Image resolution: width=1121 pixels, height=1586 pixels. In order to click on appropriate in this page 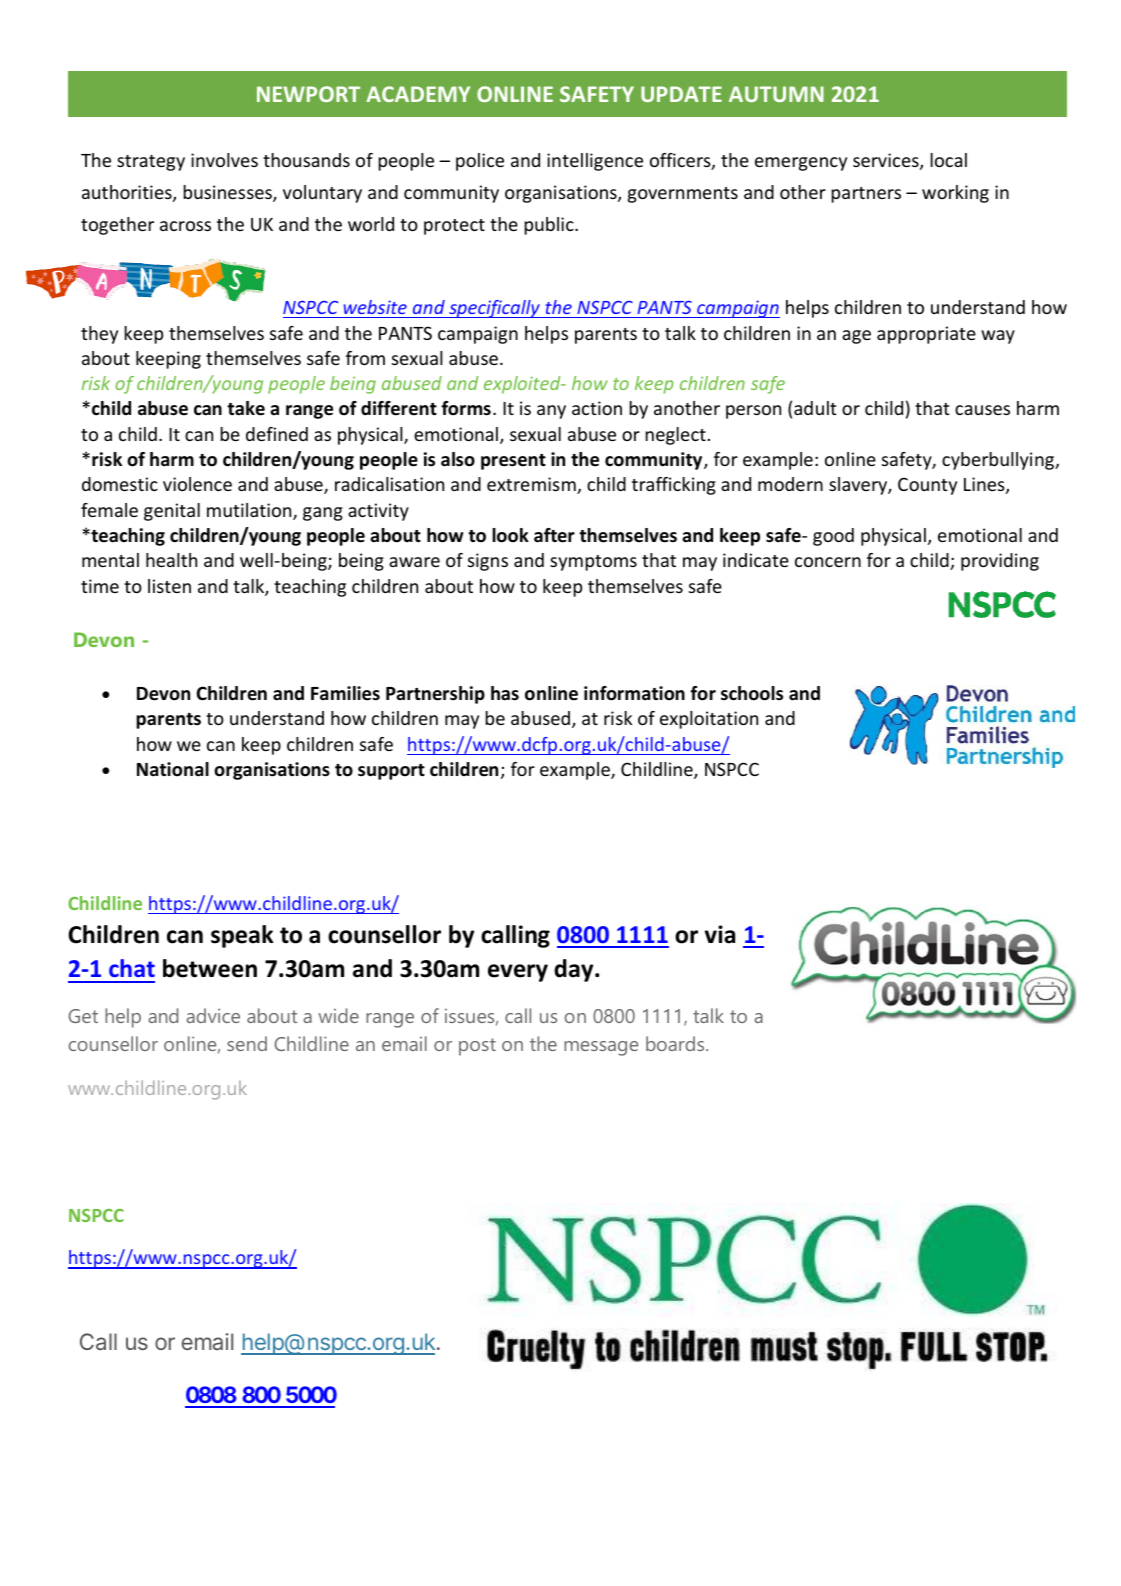, I will do `click(926, 335)`.
